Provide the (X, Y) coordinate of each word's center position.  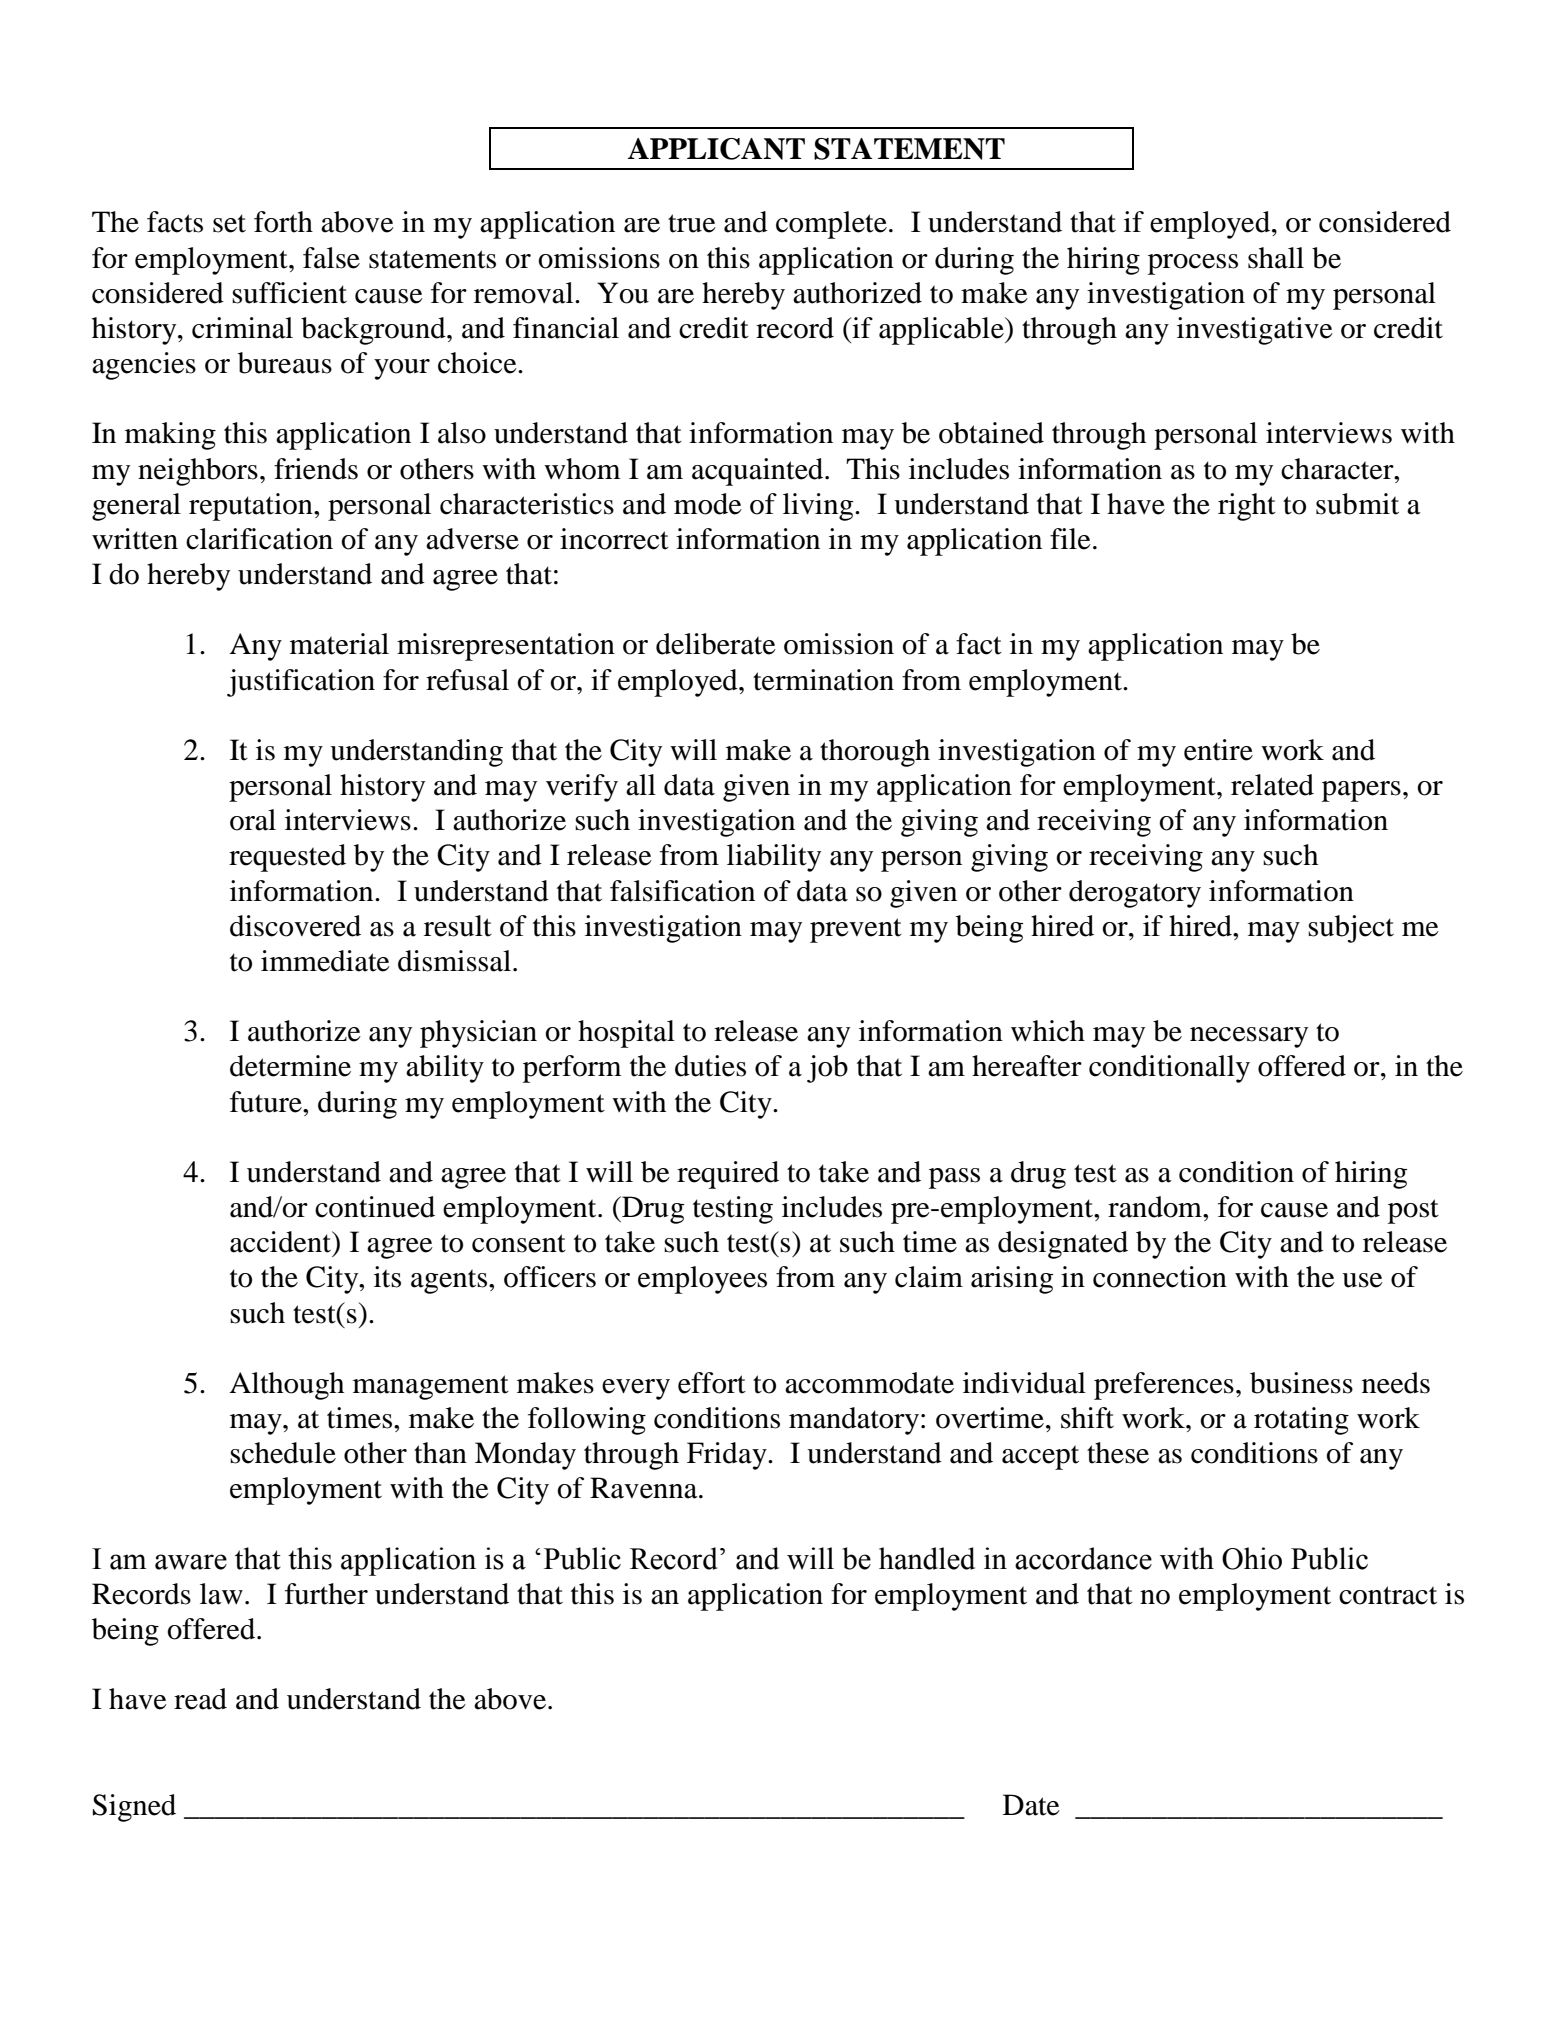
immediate (325, 961)
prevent (856, 930)
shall (1276, 258)
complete (831, 225)
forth (283, 222)
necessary (1249, 1037)
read (200, 1699)
